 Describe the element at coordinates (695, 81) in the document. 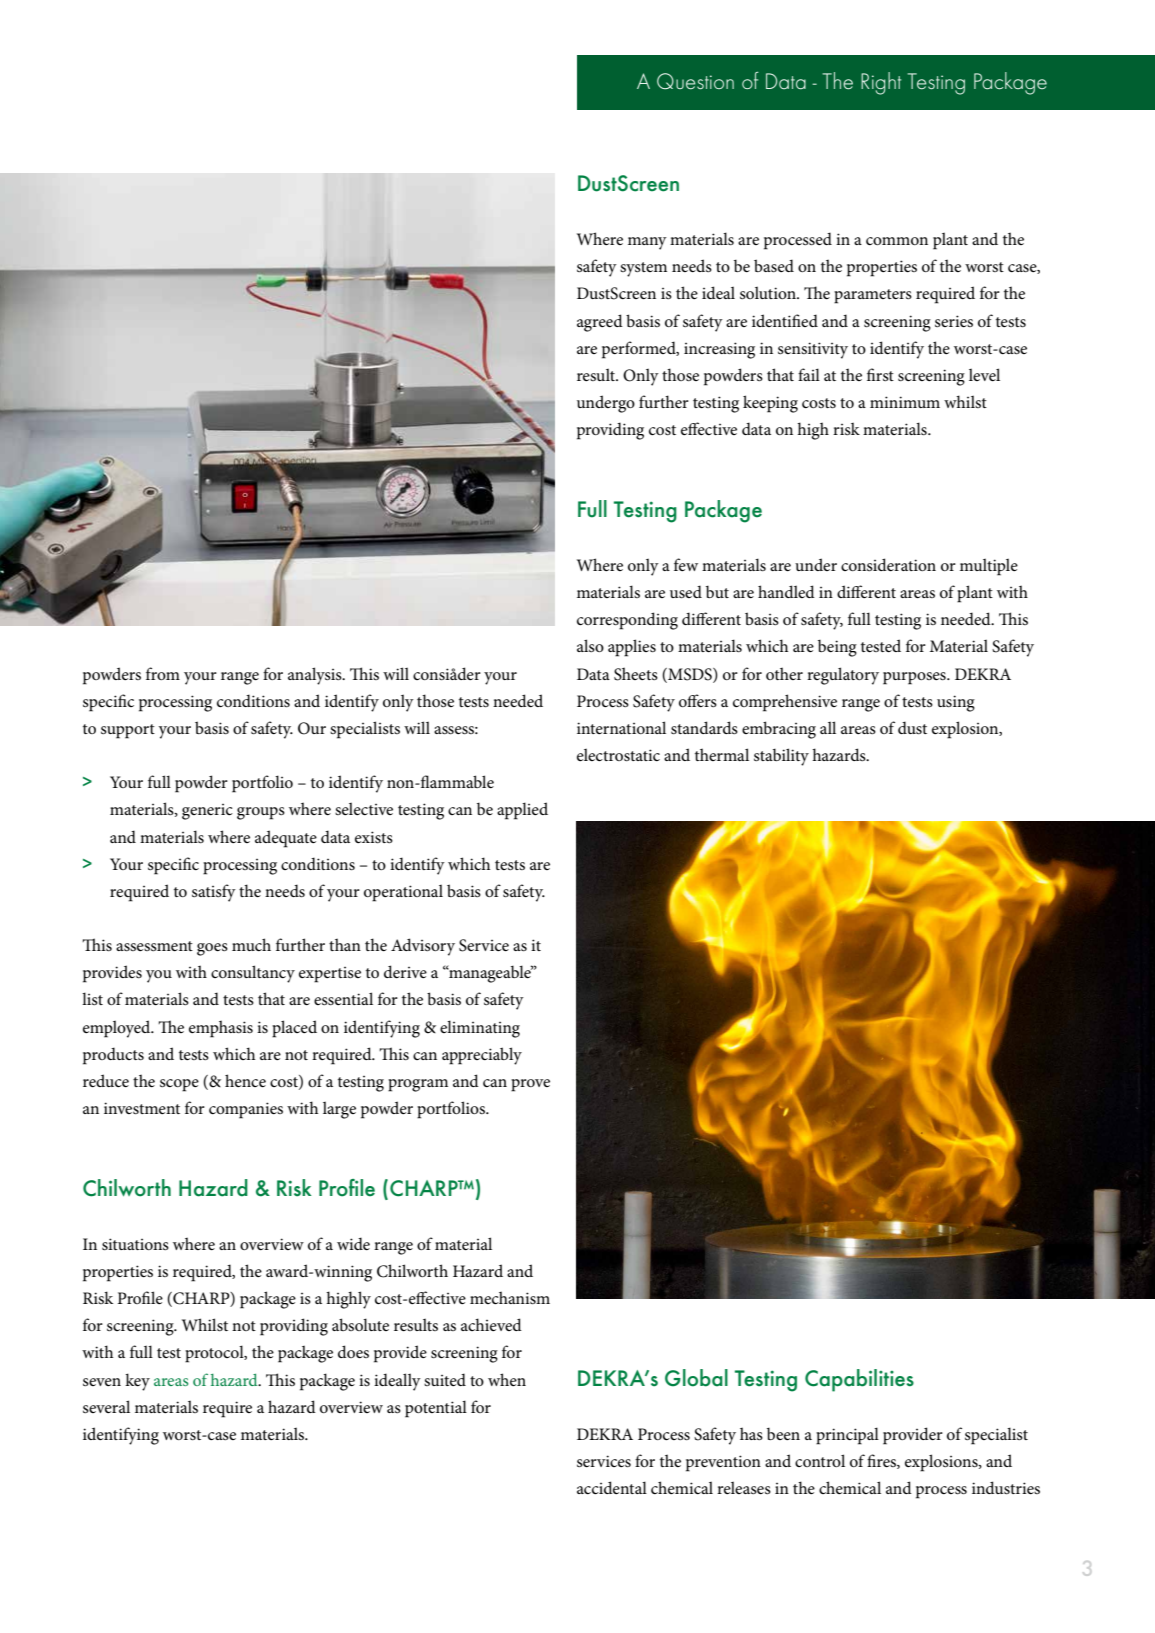

I see `Question` at that location.
